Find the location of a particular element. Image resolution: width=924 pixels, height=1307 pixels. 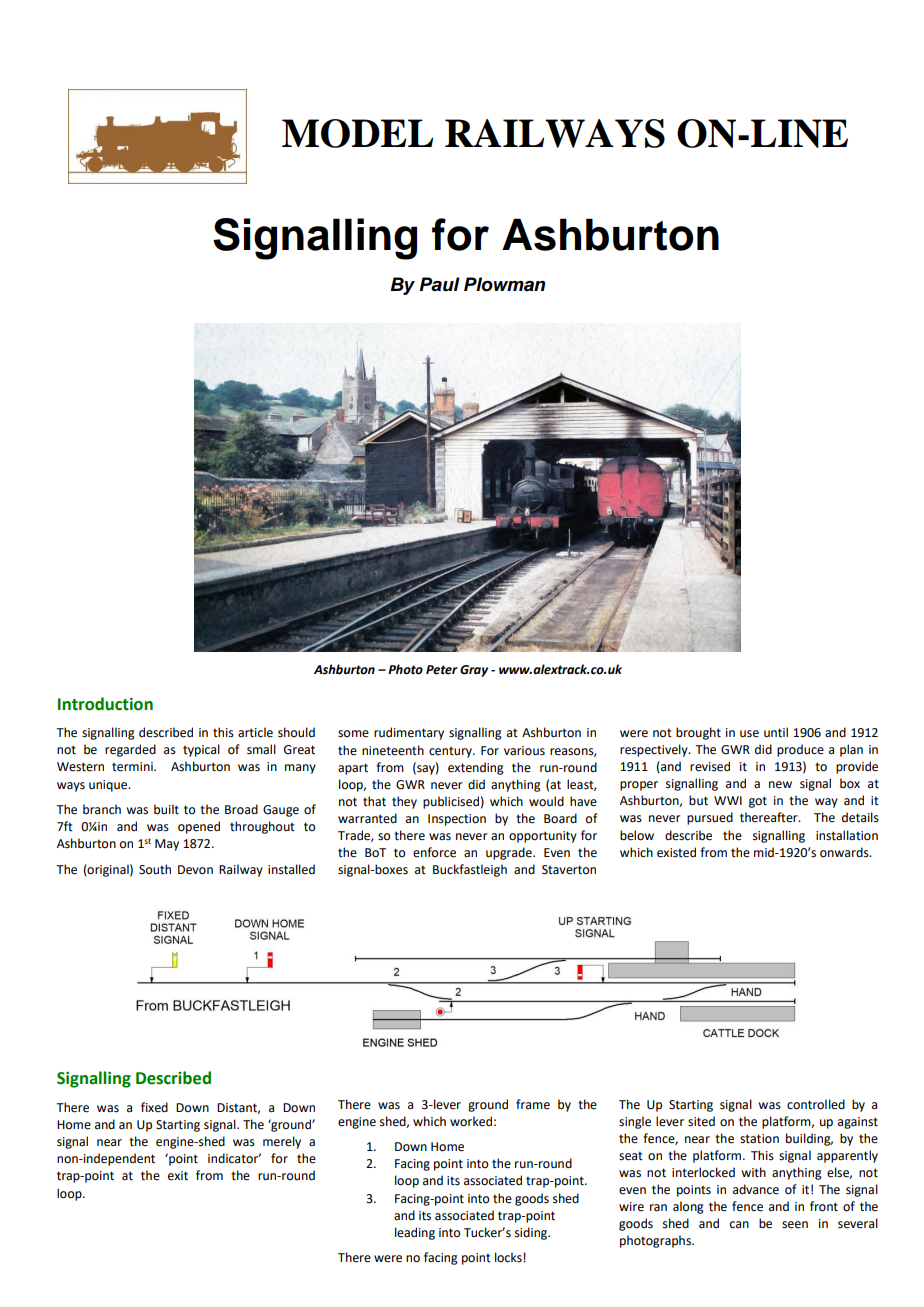

can is located at coordinates (739, 1225).
